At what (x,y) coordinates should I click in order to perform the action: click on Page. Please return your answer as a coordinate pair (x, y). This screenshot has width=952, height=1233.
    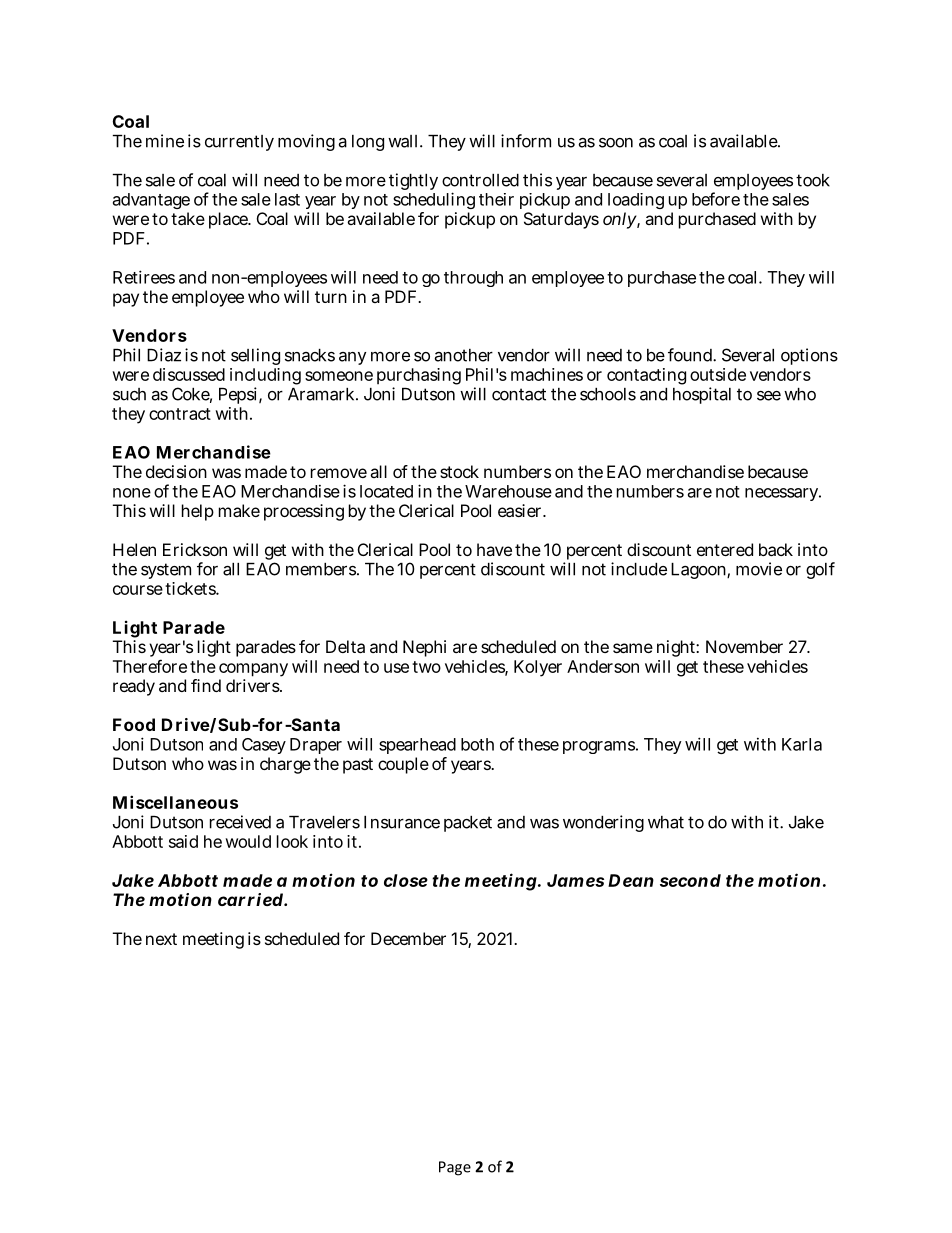
    Looking at the image, I should click on (455, 1168).
